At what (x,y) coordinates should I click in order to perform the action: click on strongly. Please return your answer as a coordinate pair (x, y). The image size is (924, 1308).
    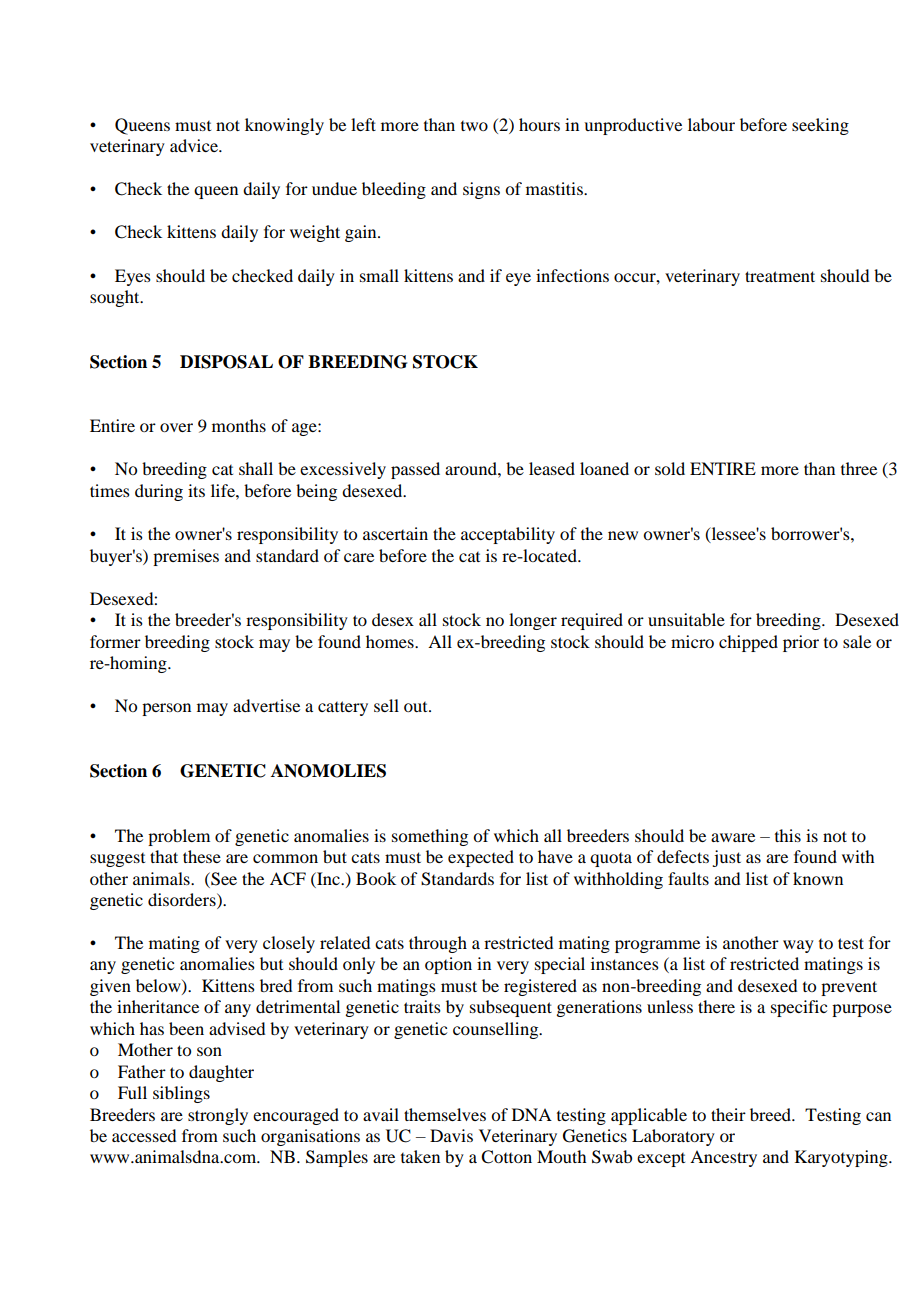
    Looking at the image, I should click on (218, 1116).
